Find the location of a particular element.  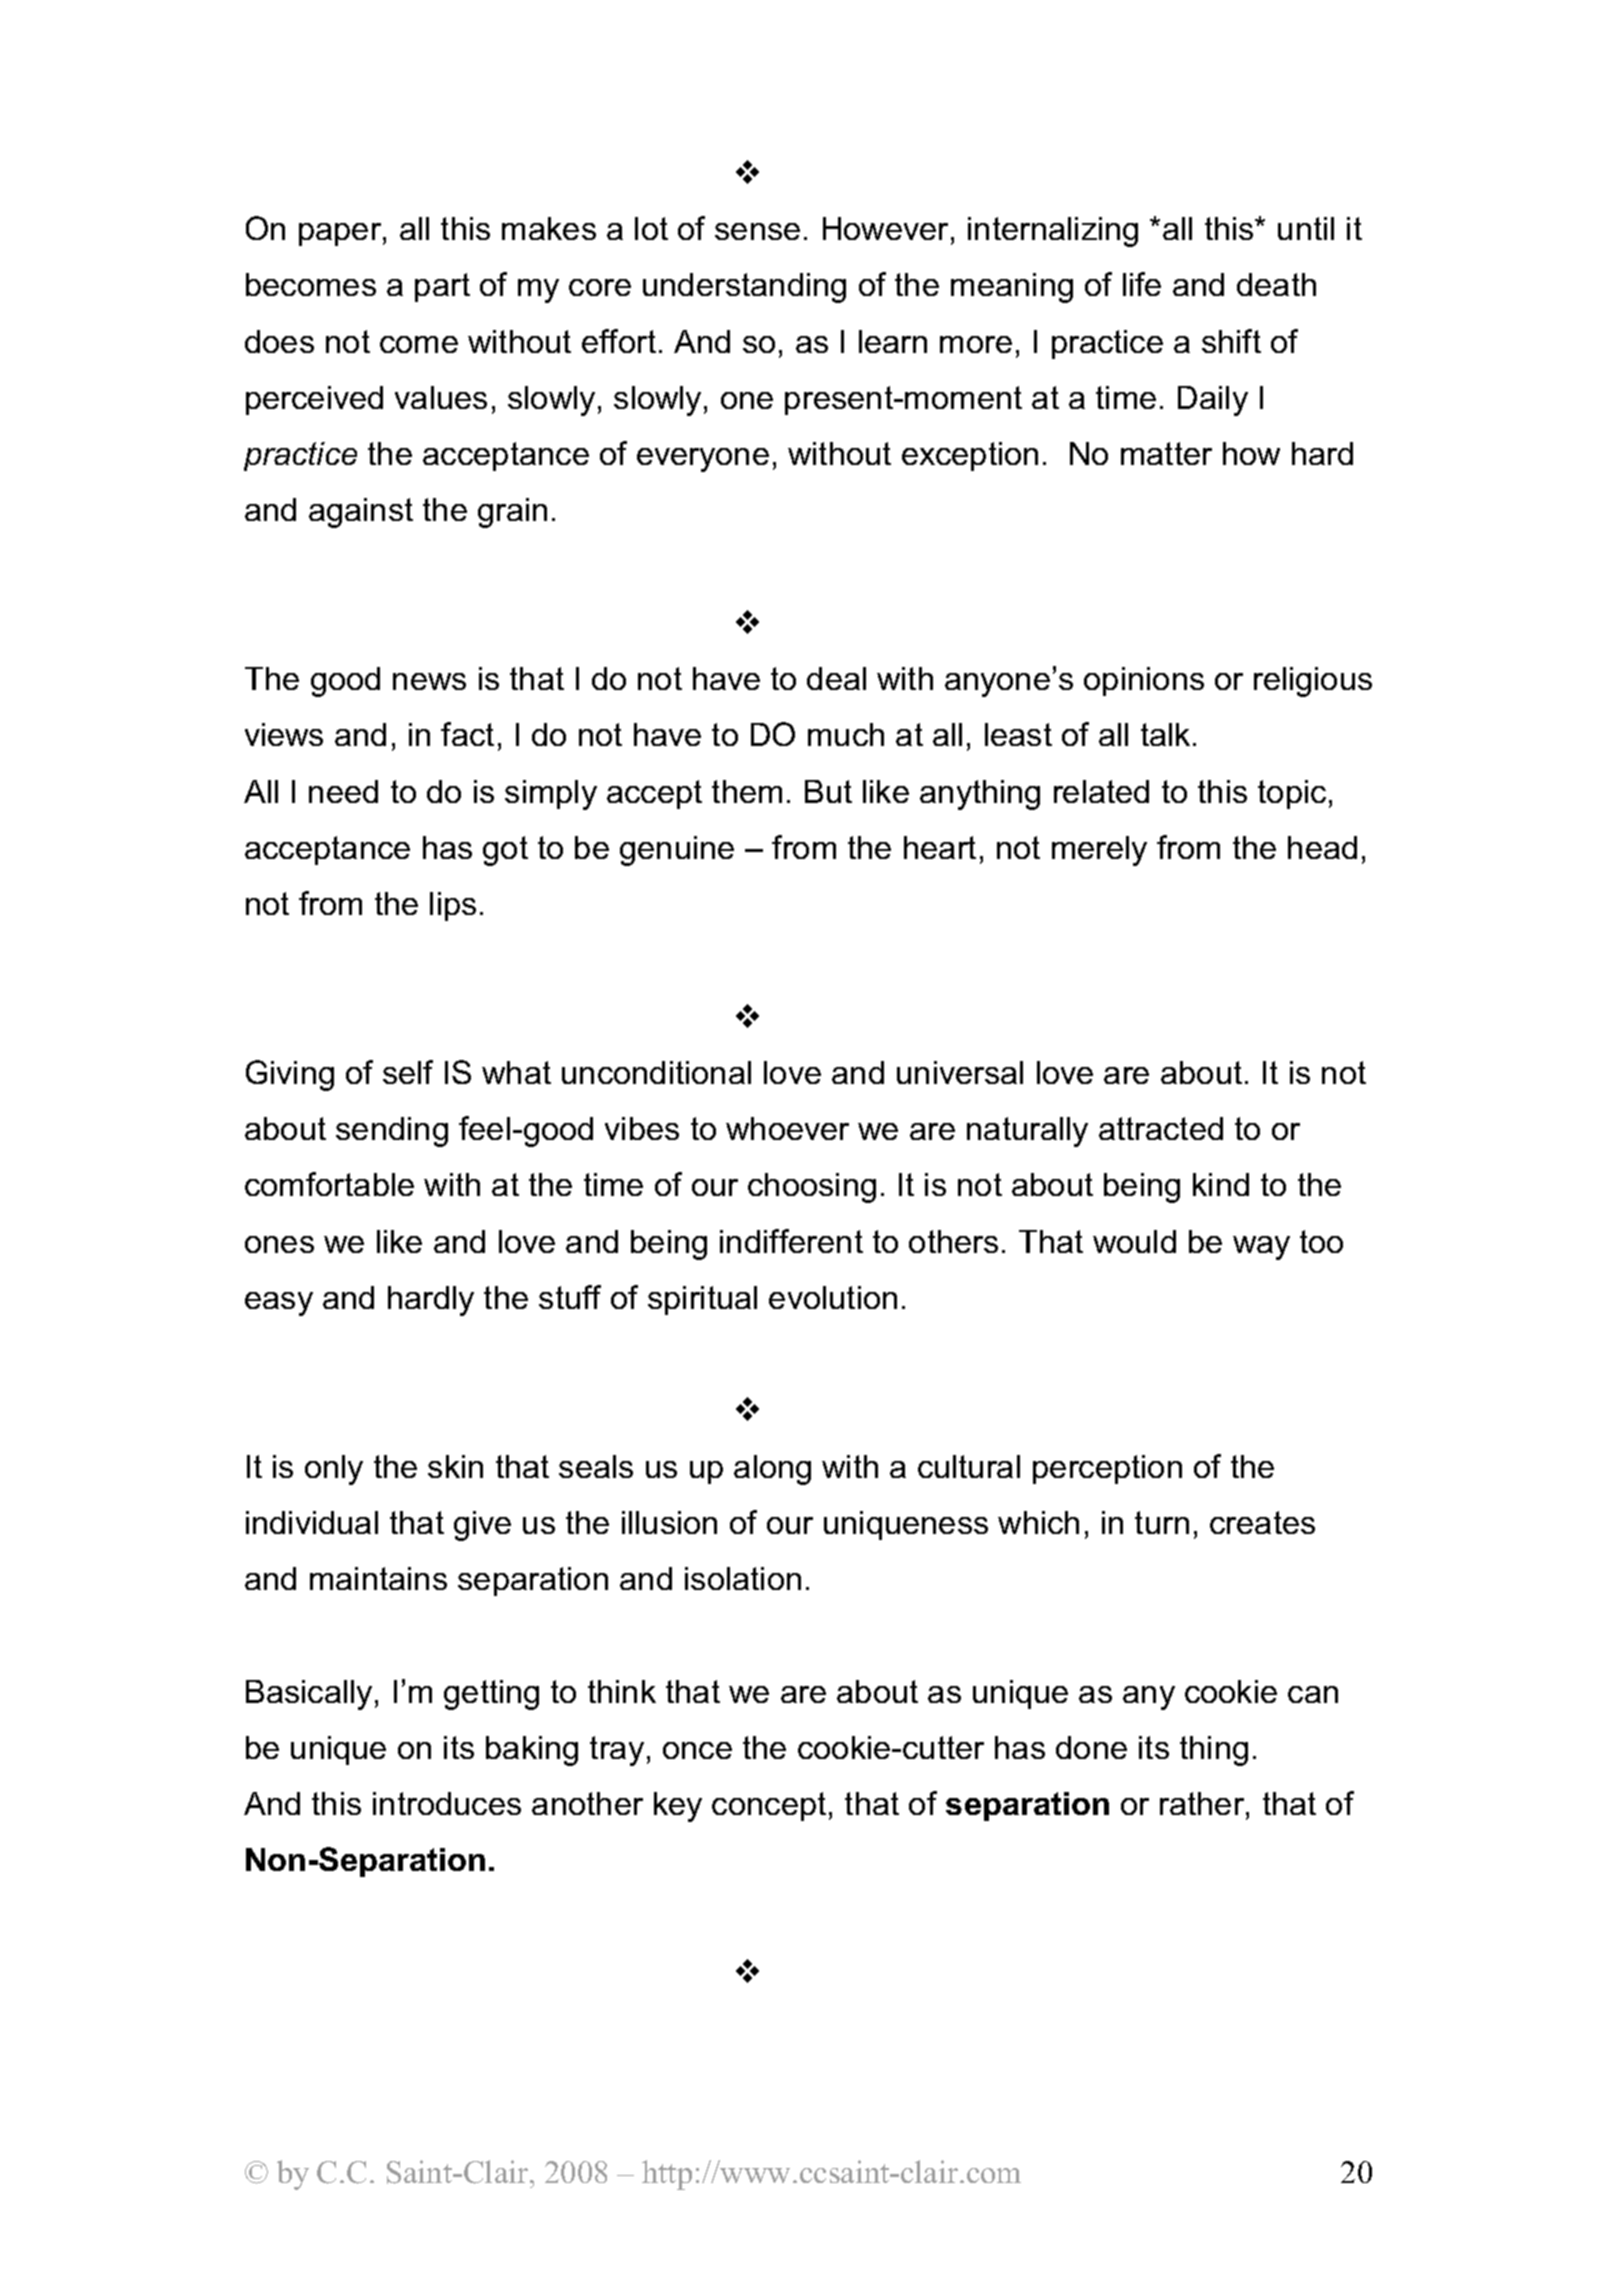

life is located at coordinates (1142, 284).
